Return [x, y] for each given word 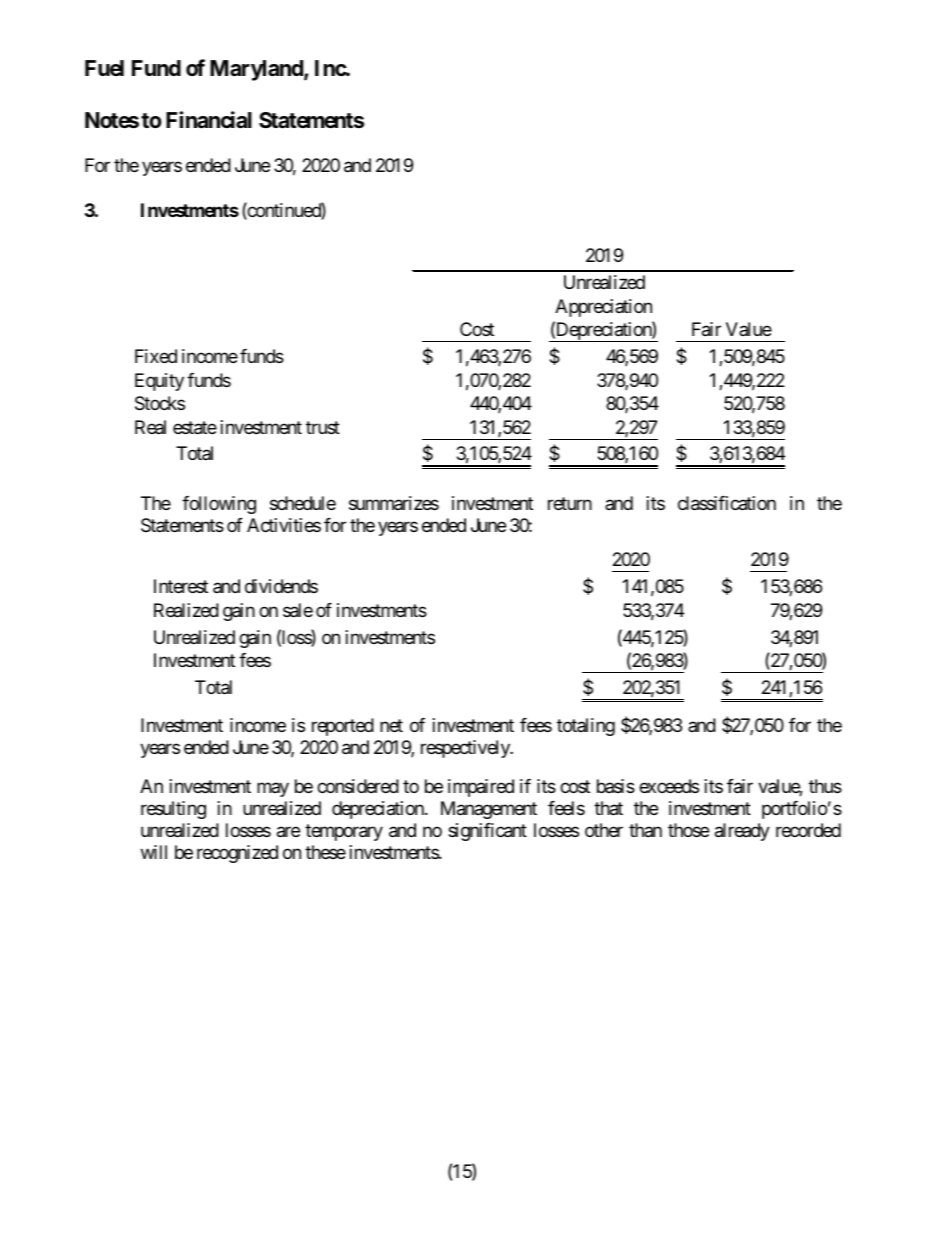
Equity [159, 382]
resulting [173, 810]
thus [825, 786]
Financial [209, 120]
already [742, 832]
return [570, 503]
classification [727, 503]
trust [323, 427]
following [219, 505]
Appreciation [603, 308]
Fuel [104, 68]
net [391, 726]
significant [487, 832]
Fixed [156, 356]
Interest [181, 586]
